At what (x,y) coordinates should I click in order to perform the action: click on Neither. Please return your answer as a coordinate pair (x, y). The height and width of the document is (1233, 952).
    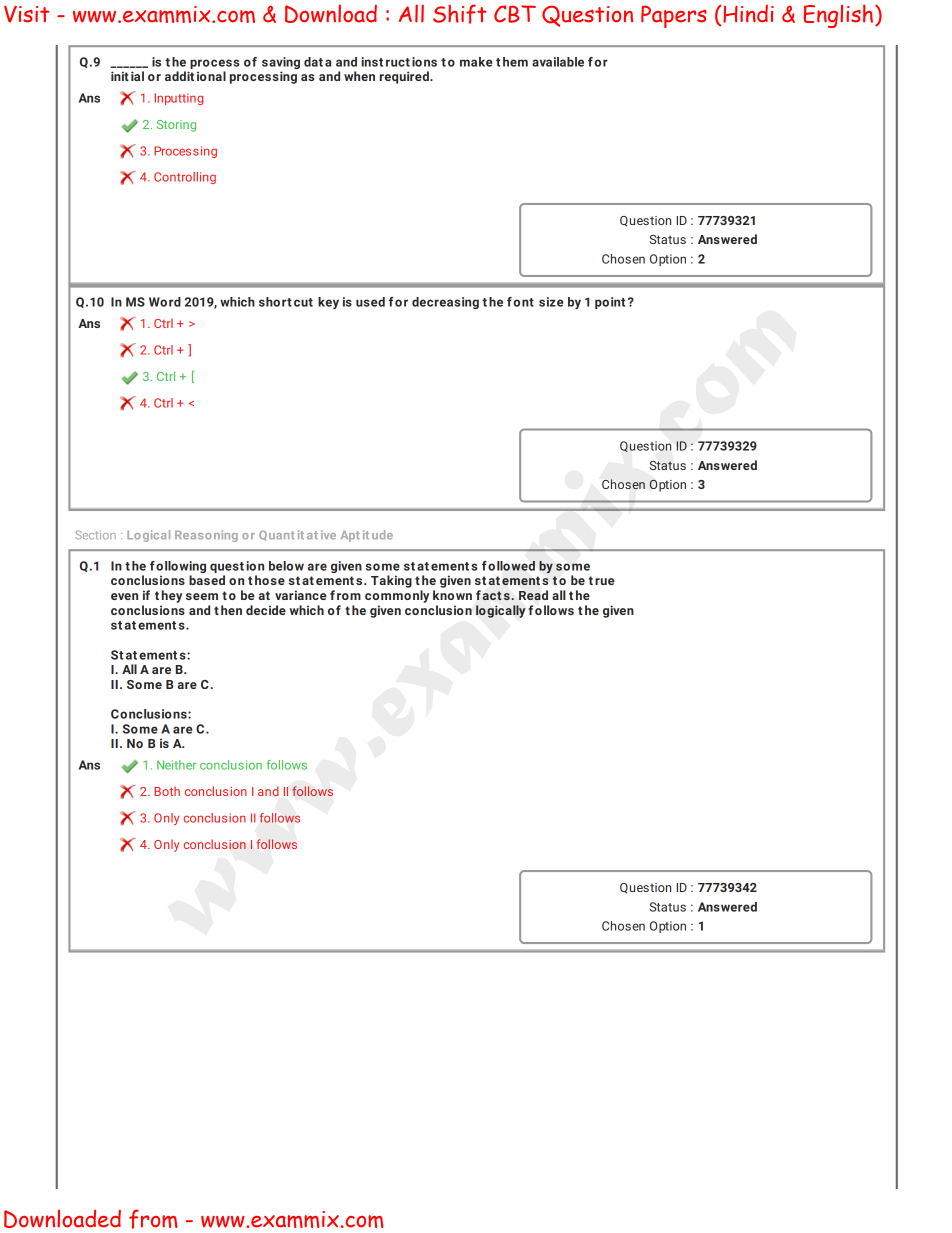
    Looking at the image, I should click on (176, 765).
